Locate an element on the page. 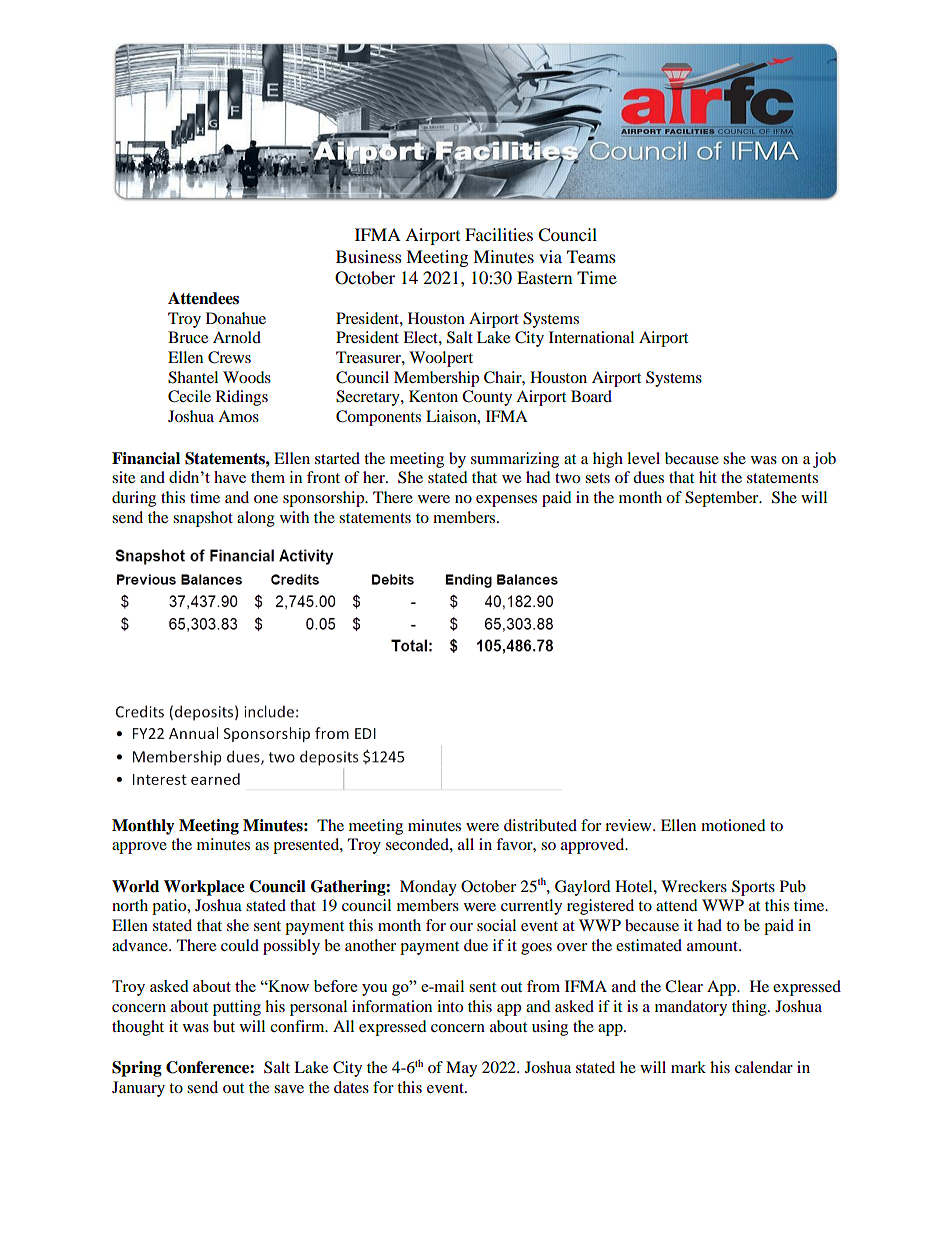  expenses is located at coordinates (506, 501).
